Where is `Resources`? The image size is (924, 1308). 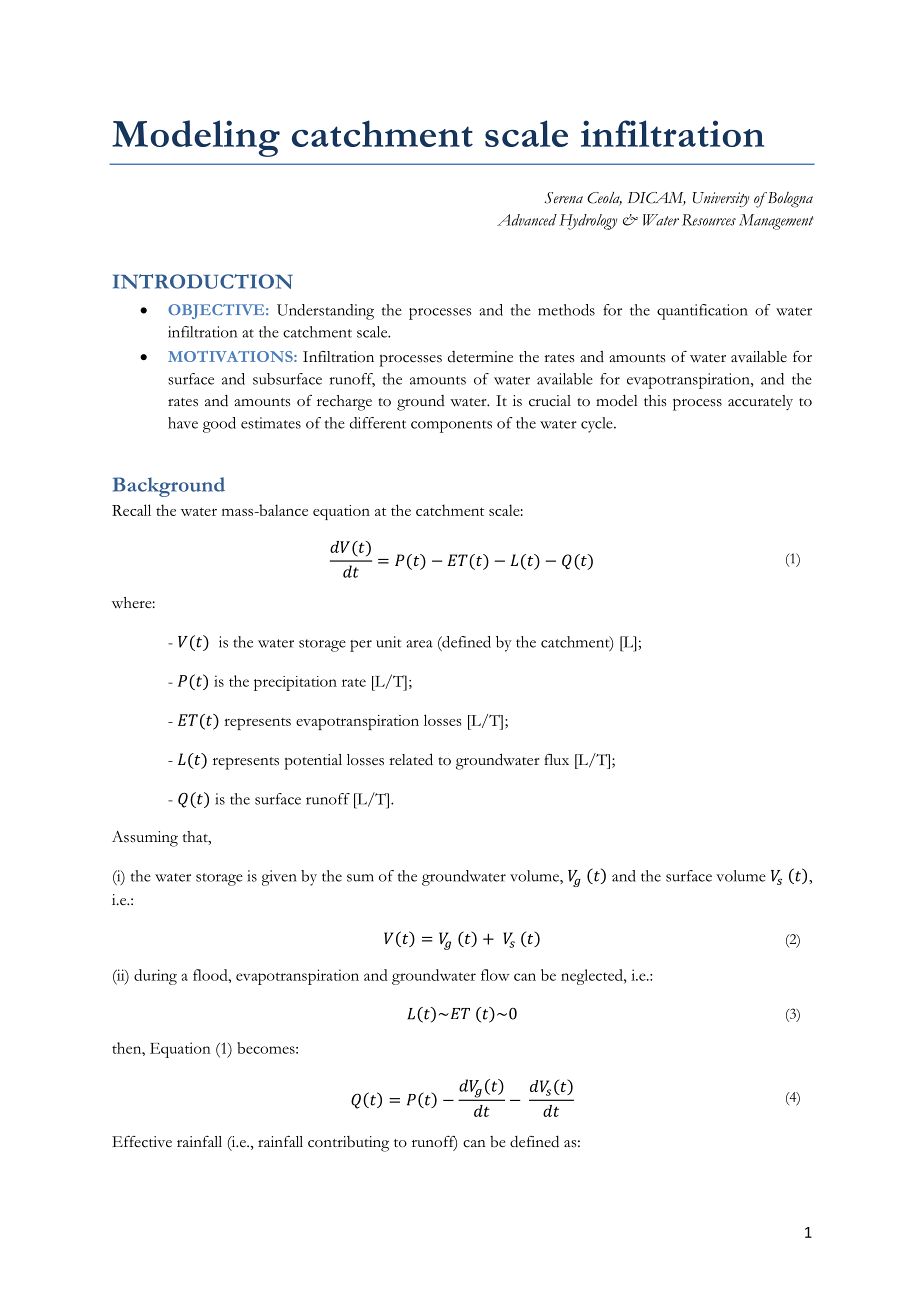
Resources is located at coordinates (709, 220).
